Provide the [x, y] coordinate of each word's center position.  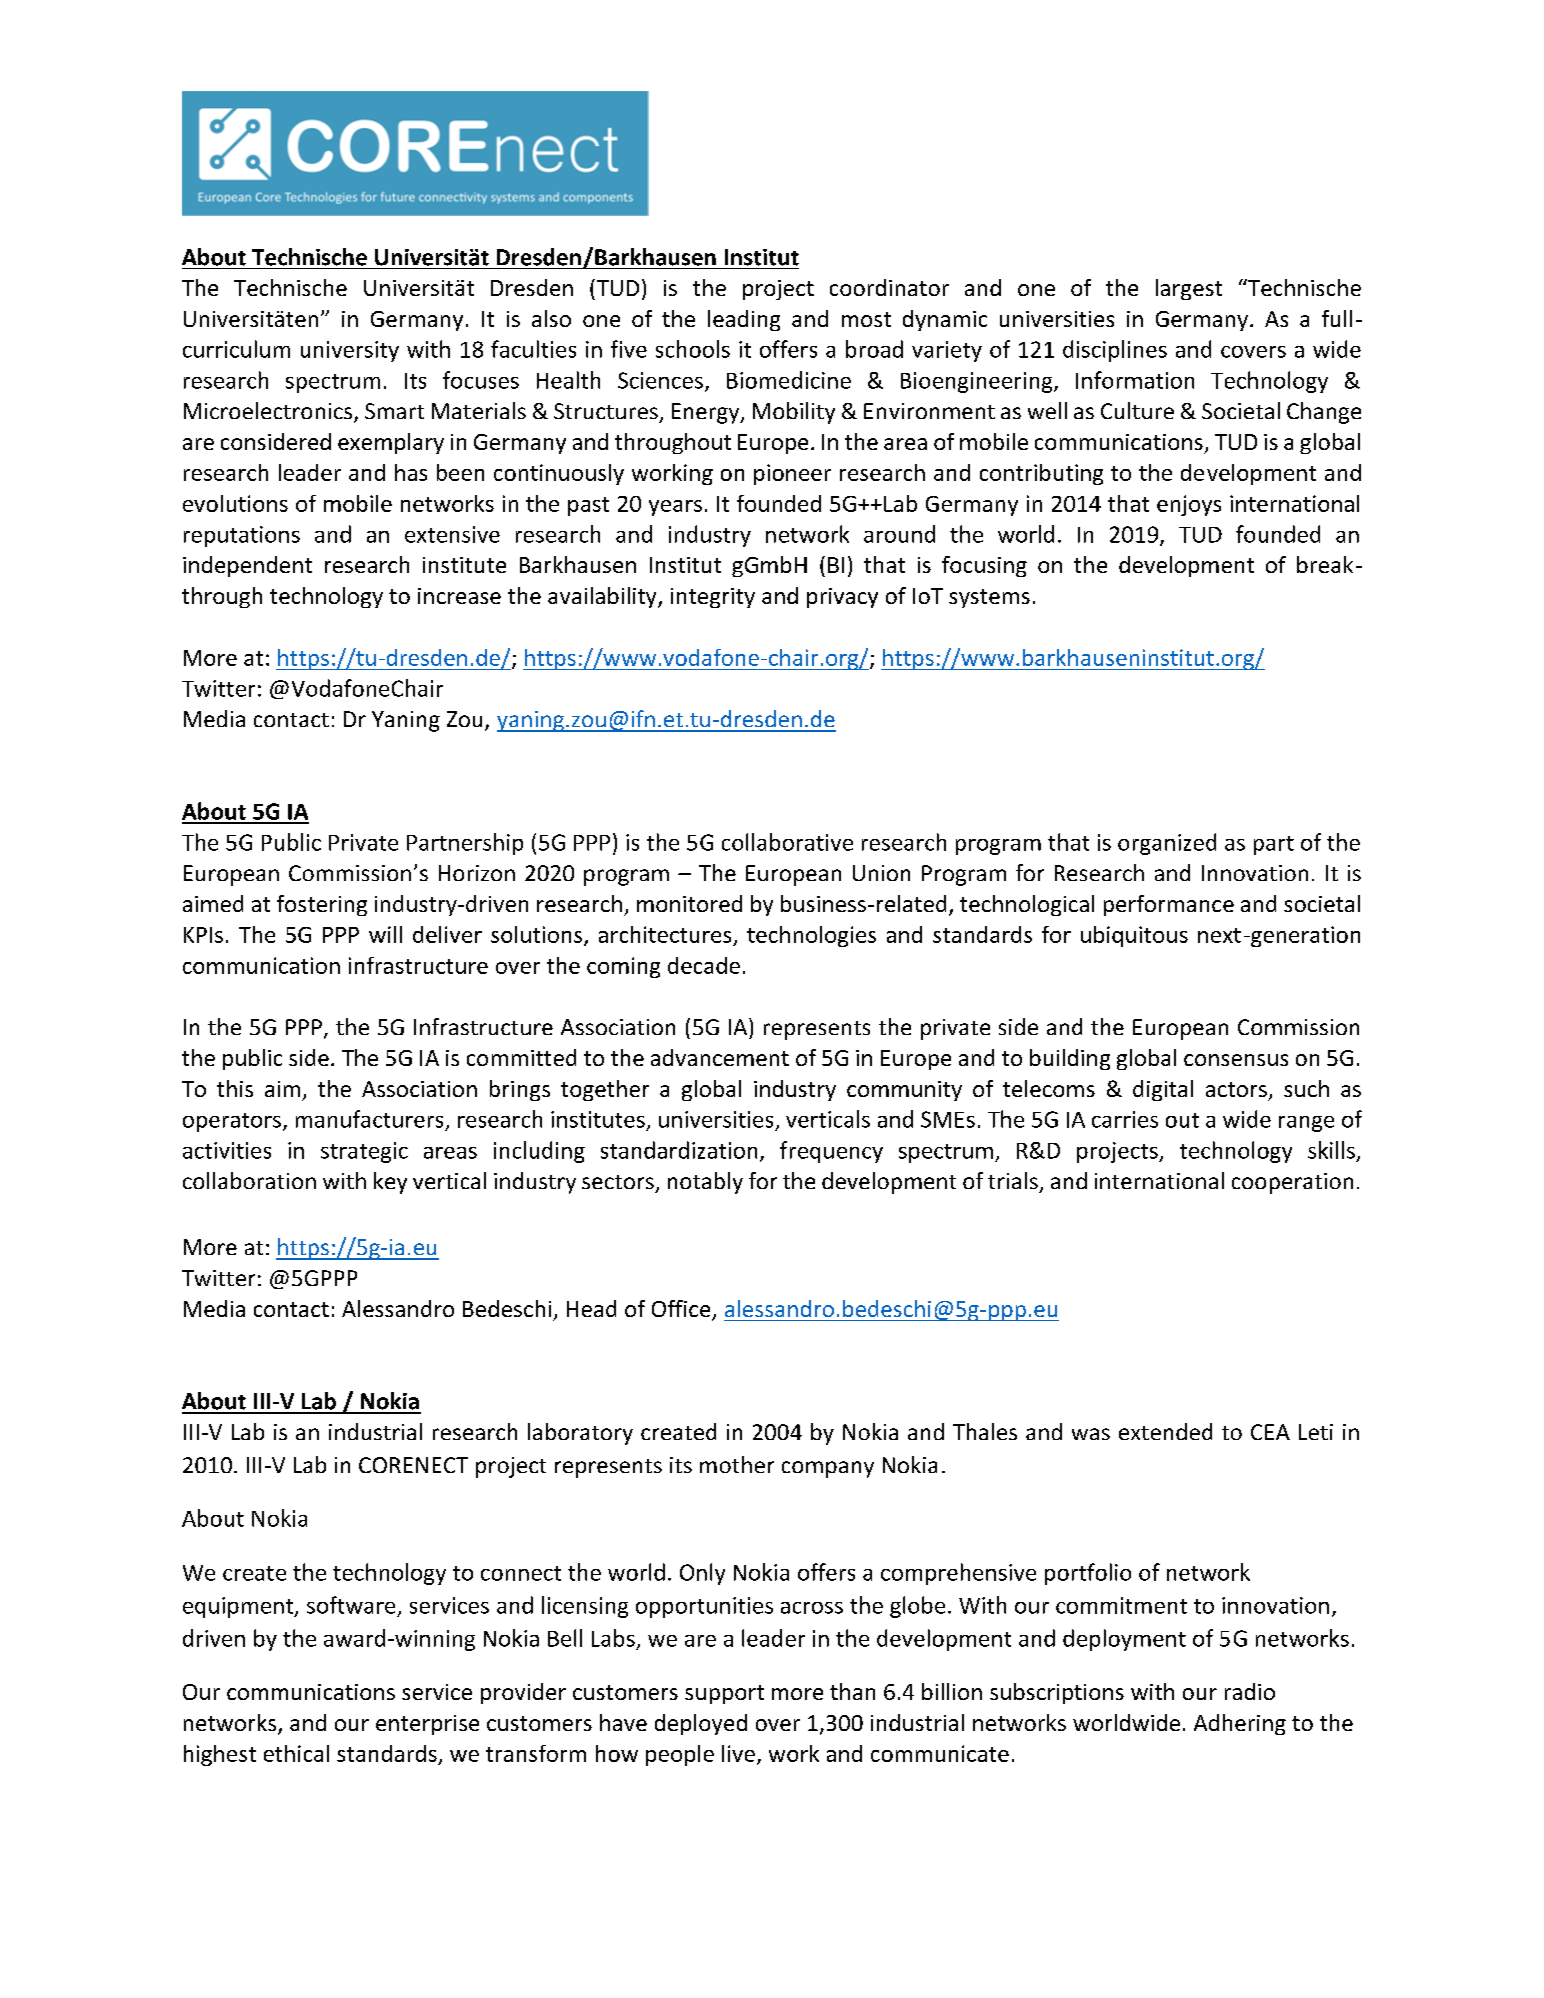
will [385, 934]
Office [682, 1310]
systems [989, 598]
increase [459, 596]
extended [1165, 1431]
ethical [296, 1753]
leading [744, 320]
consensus [1236, 1060]
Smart [394, 411]
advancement [720, 1057]
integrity [713, 598]
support [724, 1694]
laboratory [580, 1434]
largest [1189, 289]
